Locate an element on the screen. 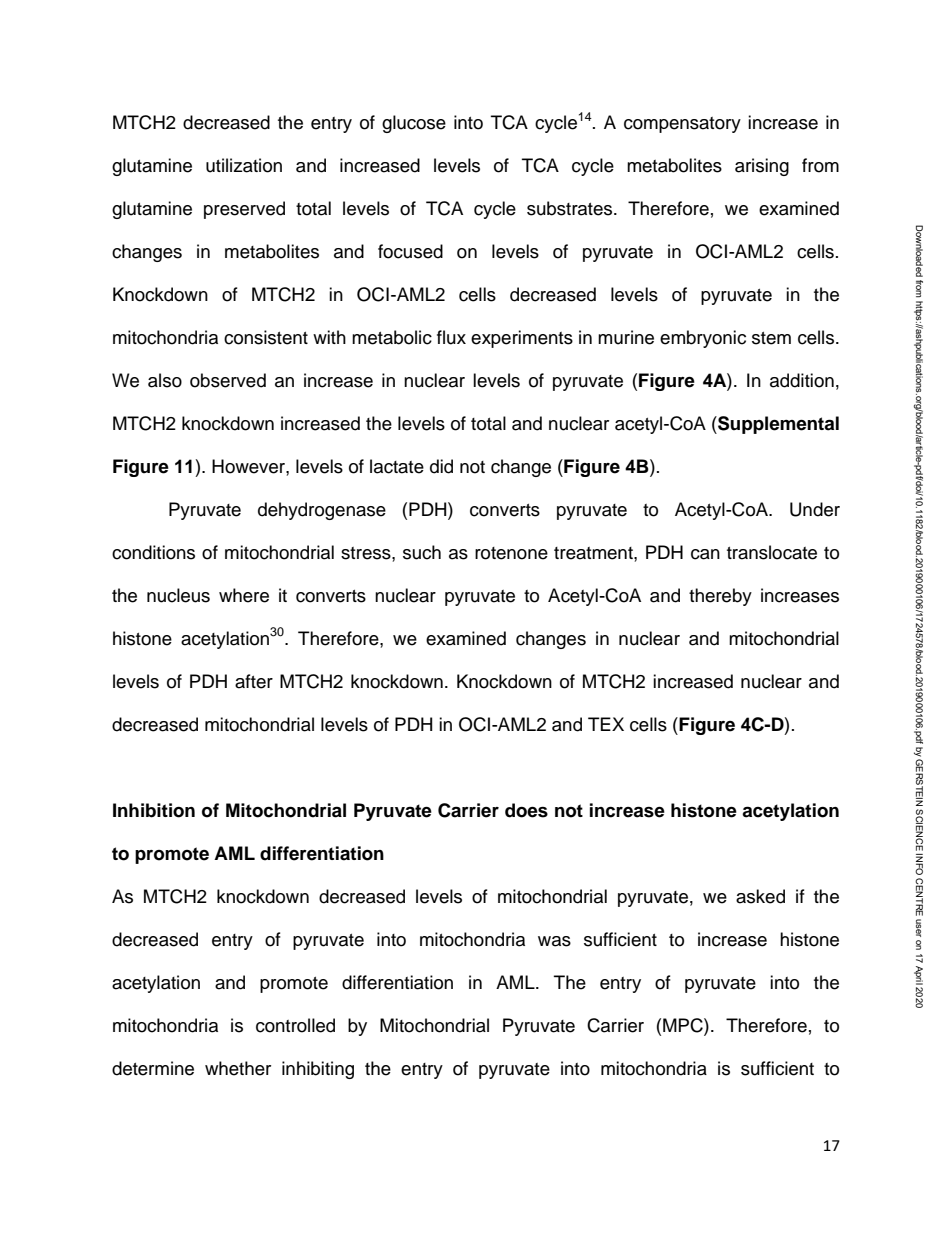 The height and width of the screenshot is (1233, 952). whether is located at coordinates (238, 1068).
